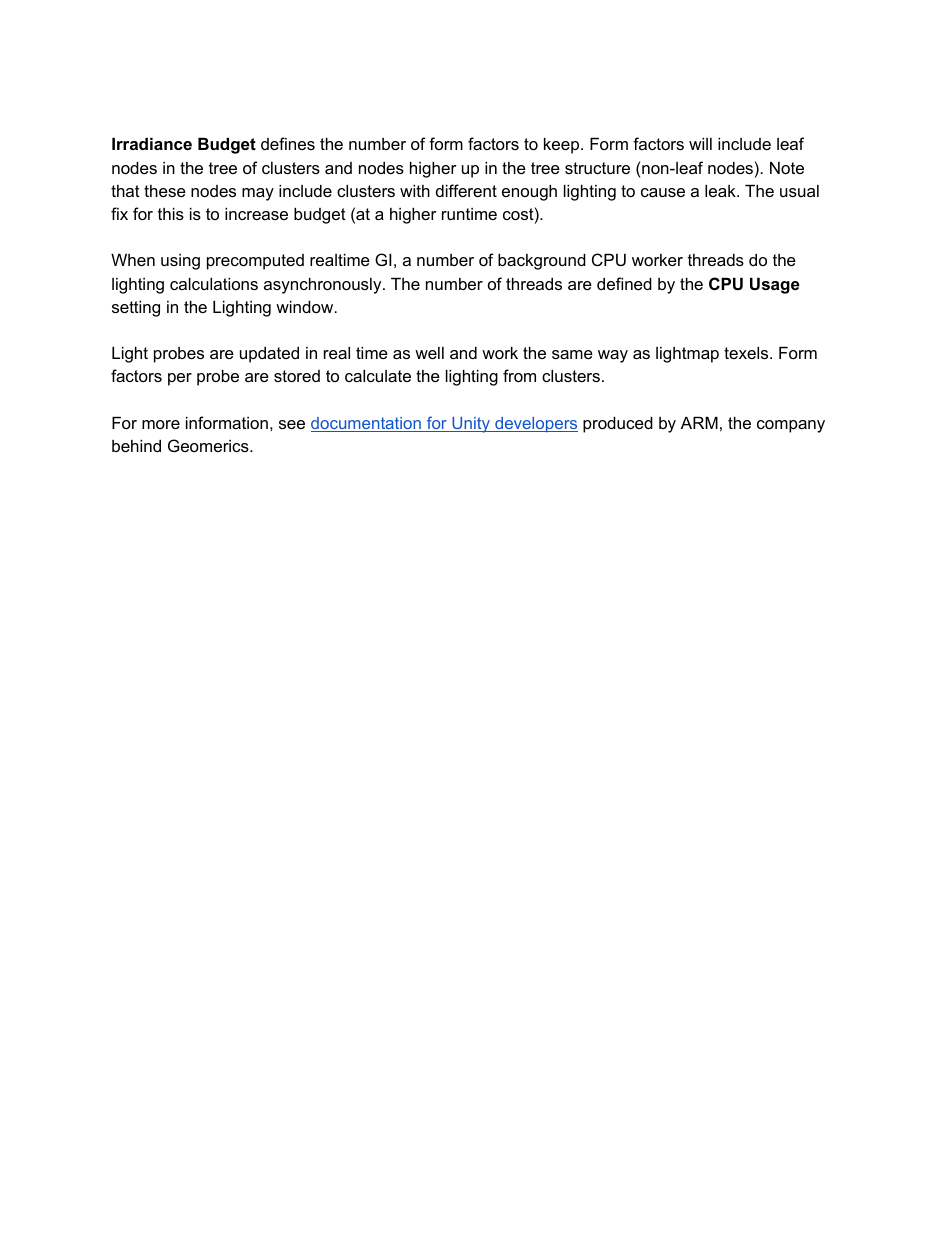 The width and height of the page is (952, 1233). I want to click on Irradiance, so click(152, 144).
